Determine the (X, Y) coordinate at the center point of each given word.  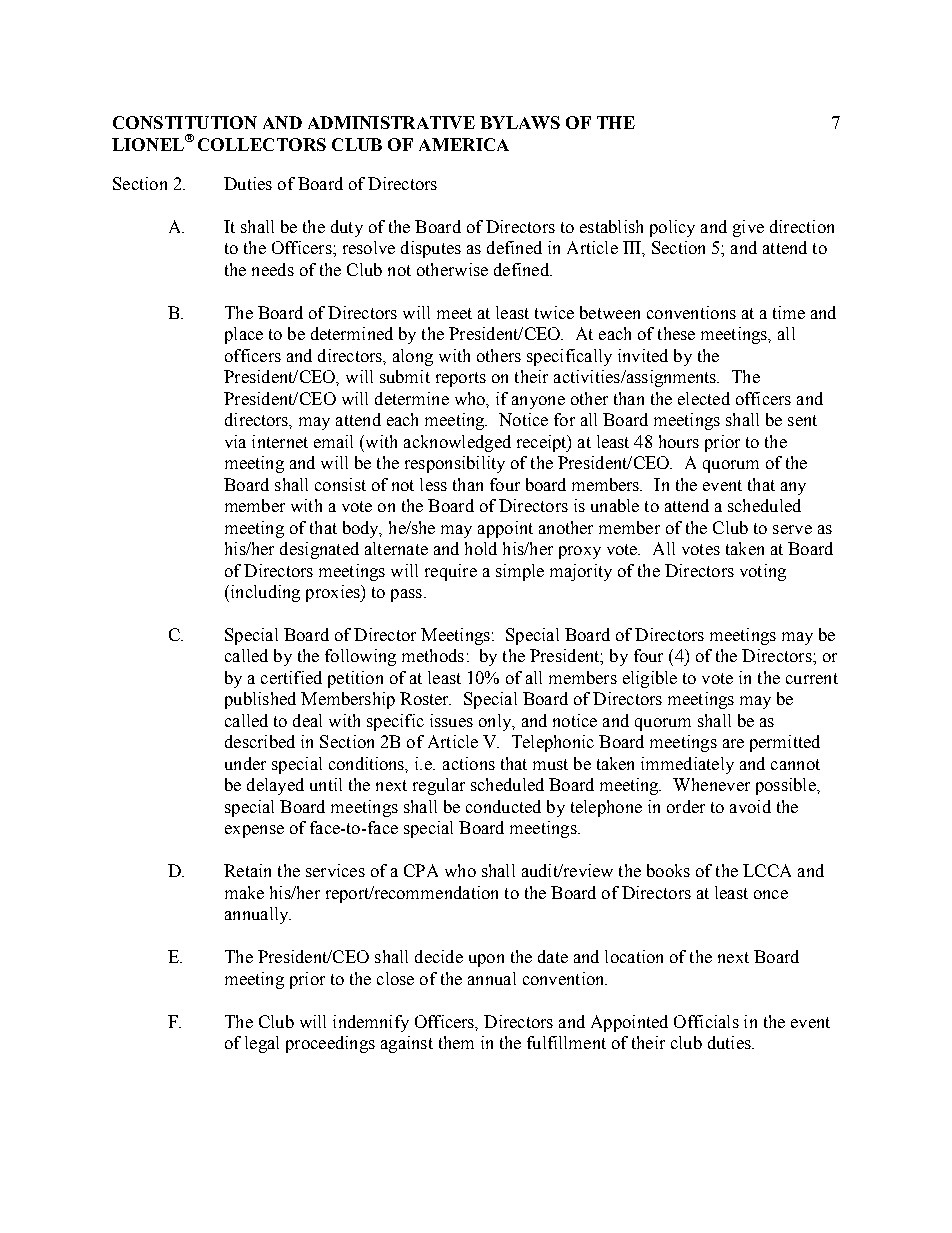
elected (704, 398)
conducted (503, 806)
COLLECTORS (262, 144)
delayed (275, 786)
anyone (538, 402)
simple (520, 572)
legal (262, 1044)
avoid (750, 806)
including (264, 593)
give (748, 228)
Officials (706, 1021)
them (456, 1042)
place (244, 335)
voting (763, 572)
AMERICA (464, 144)
